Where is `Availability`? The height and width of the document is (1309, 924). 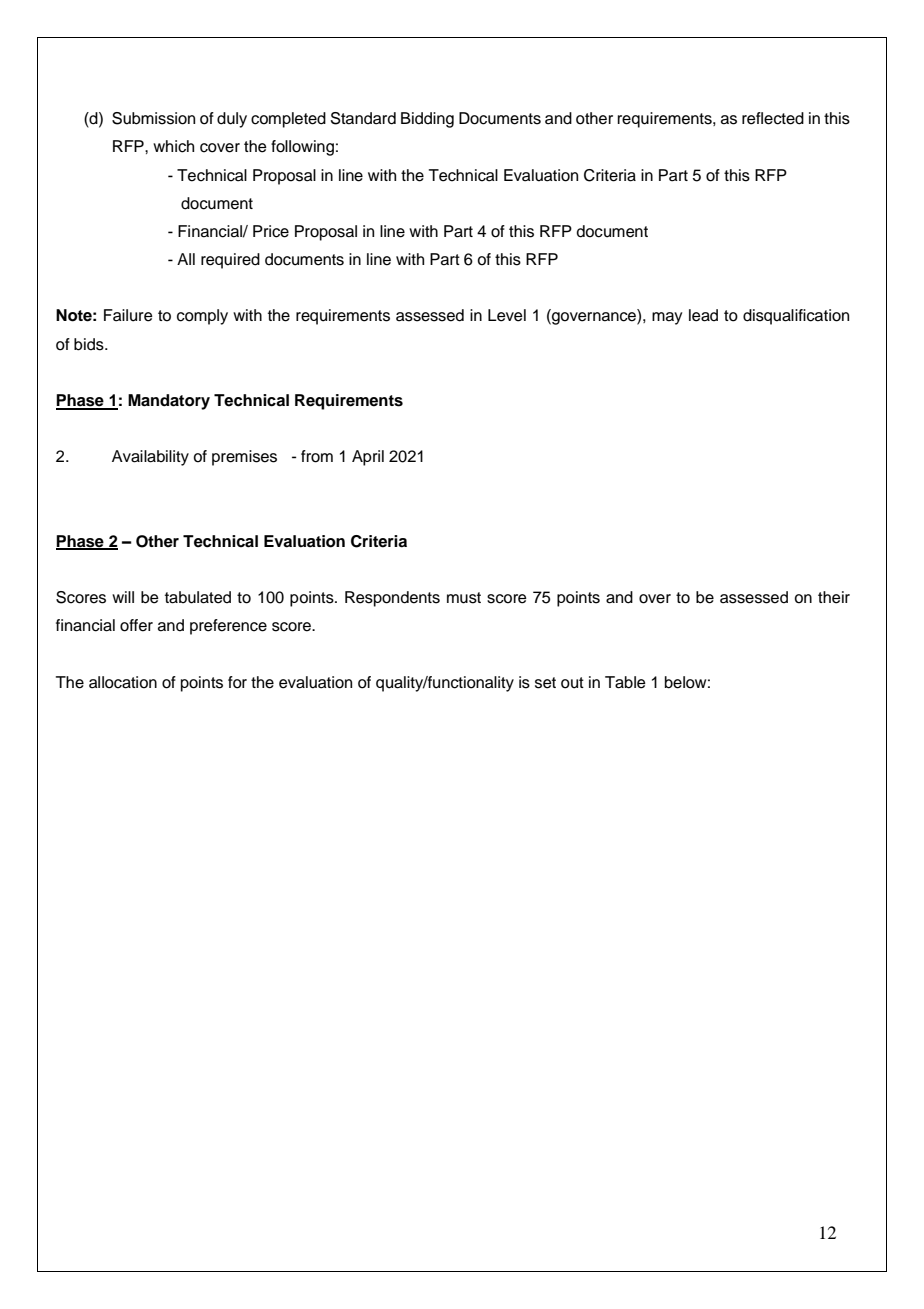
Availability is located at coordinates (150, 458).
